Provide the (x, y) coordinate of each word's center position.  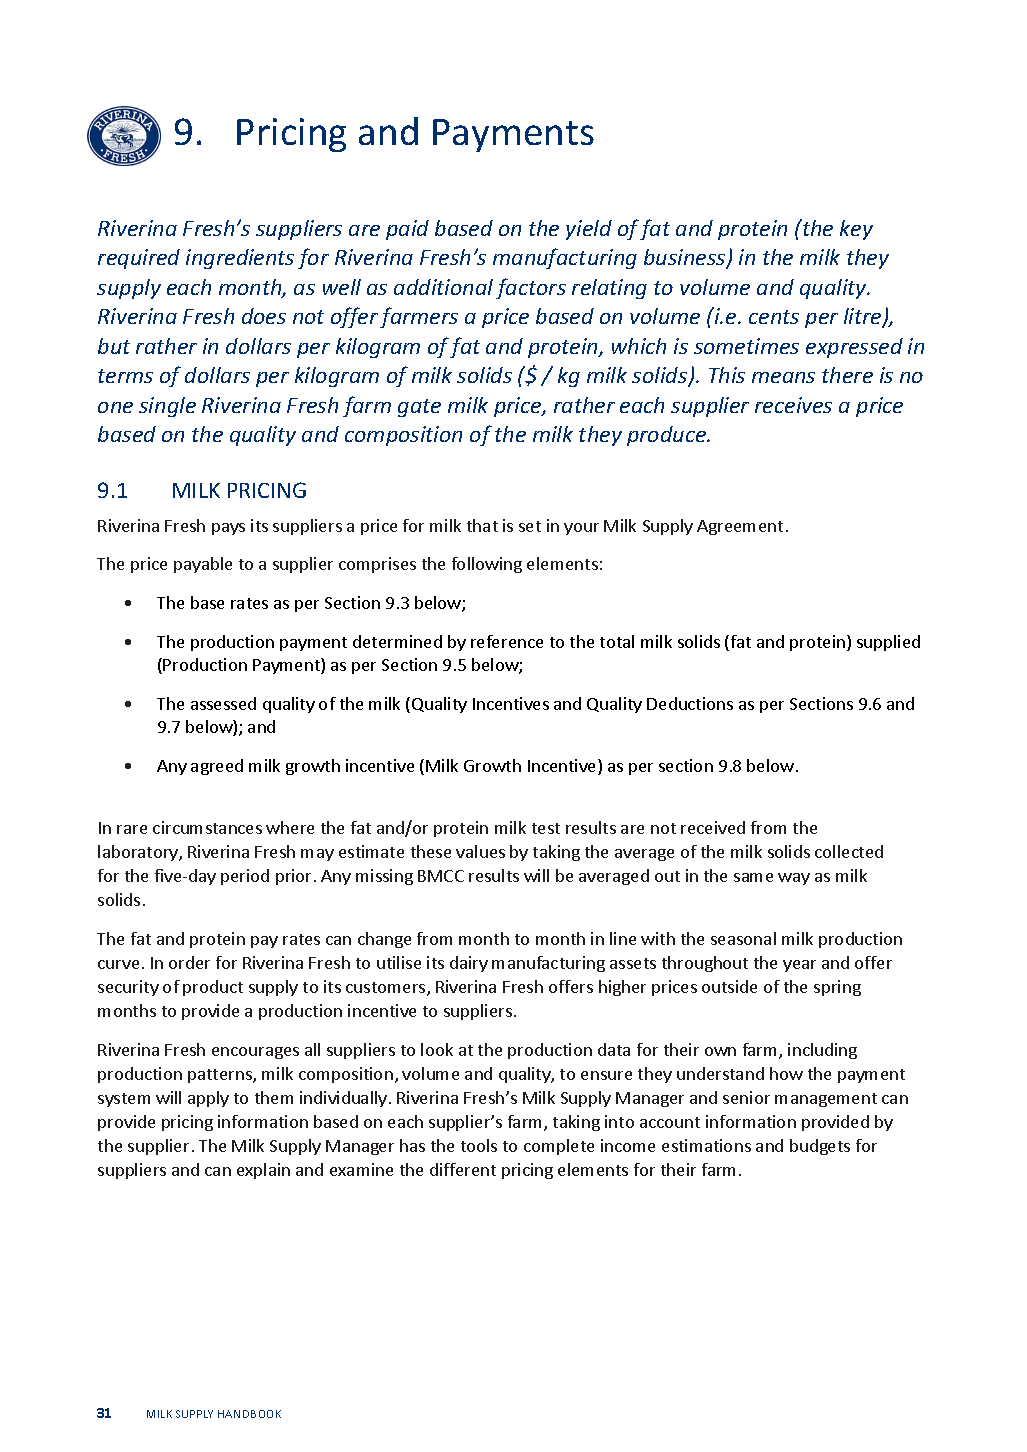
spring (837, 988)
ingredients (240, 259)
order (189, 962)
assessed (223, 703)
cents (774, 317)
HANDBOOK (249, 1414)
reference (507, 641)
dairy (469, 964)
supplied (888, 643)
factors (531, 288)
